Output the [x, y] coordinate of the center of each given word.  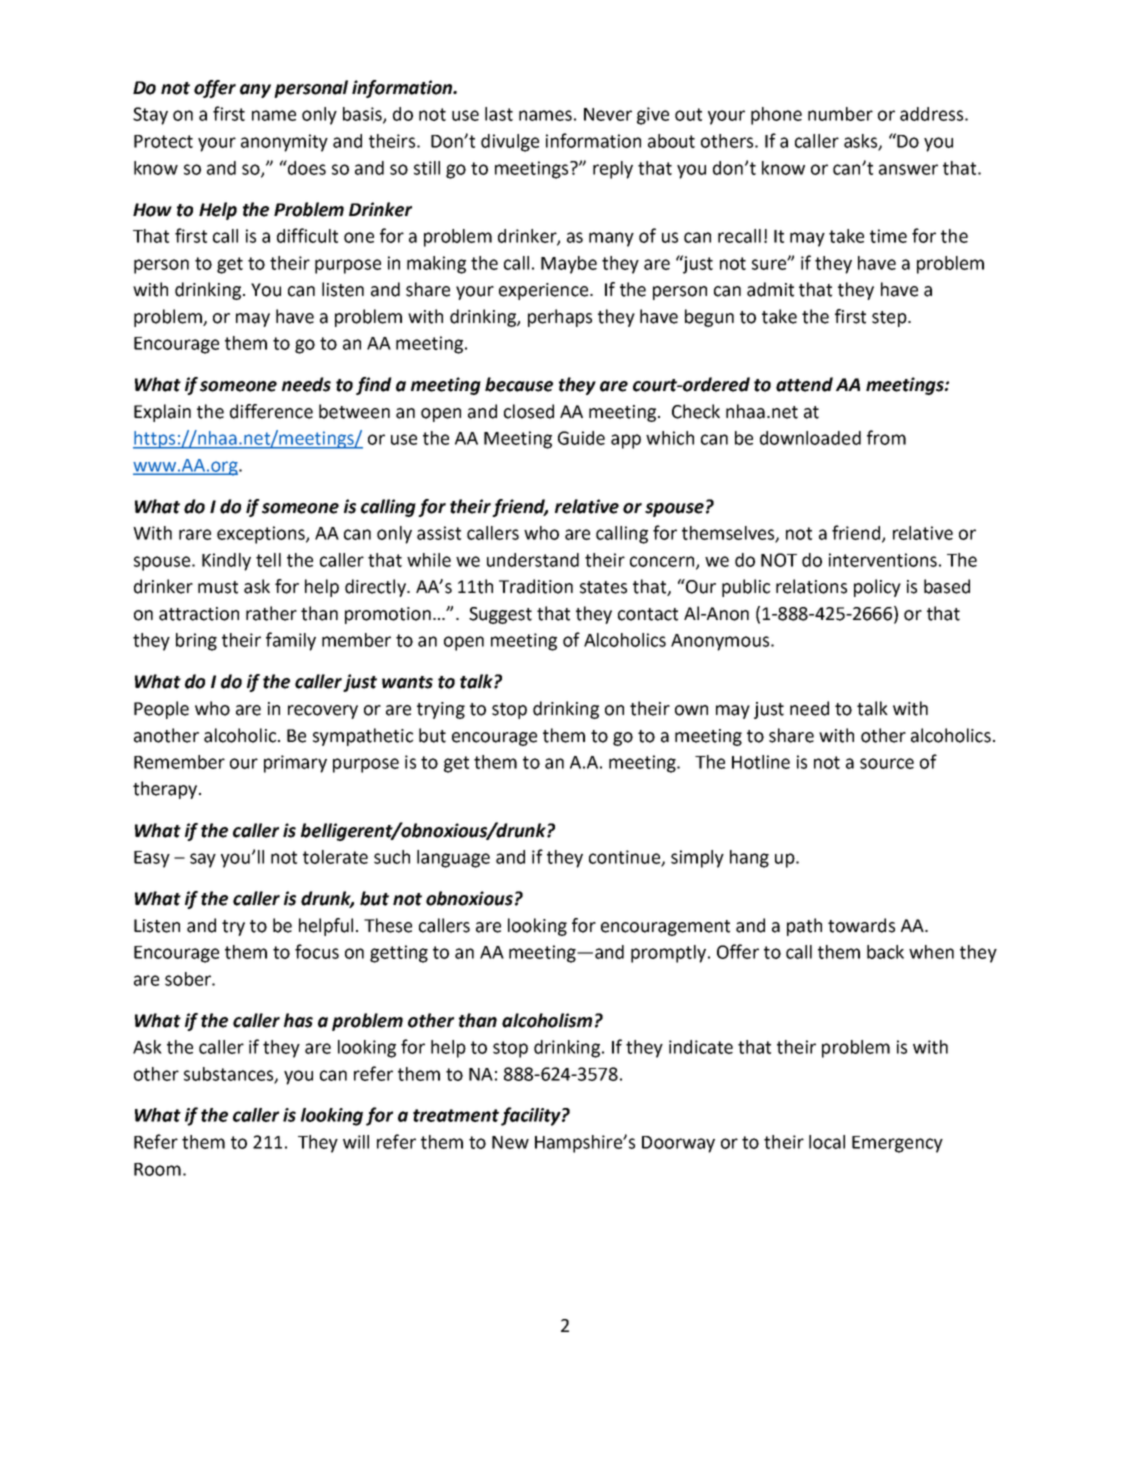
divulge [510, 143]
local [827, 1142]
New [510, 1142]
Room [157, 1169]
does [306, 167]
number [840, 114]
